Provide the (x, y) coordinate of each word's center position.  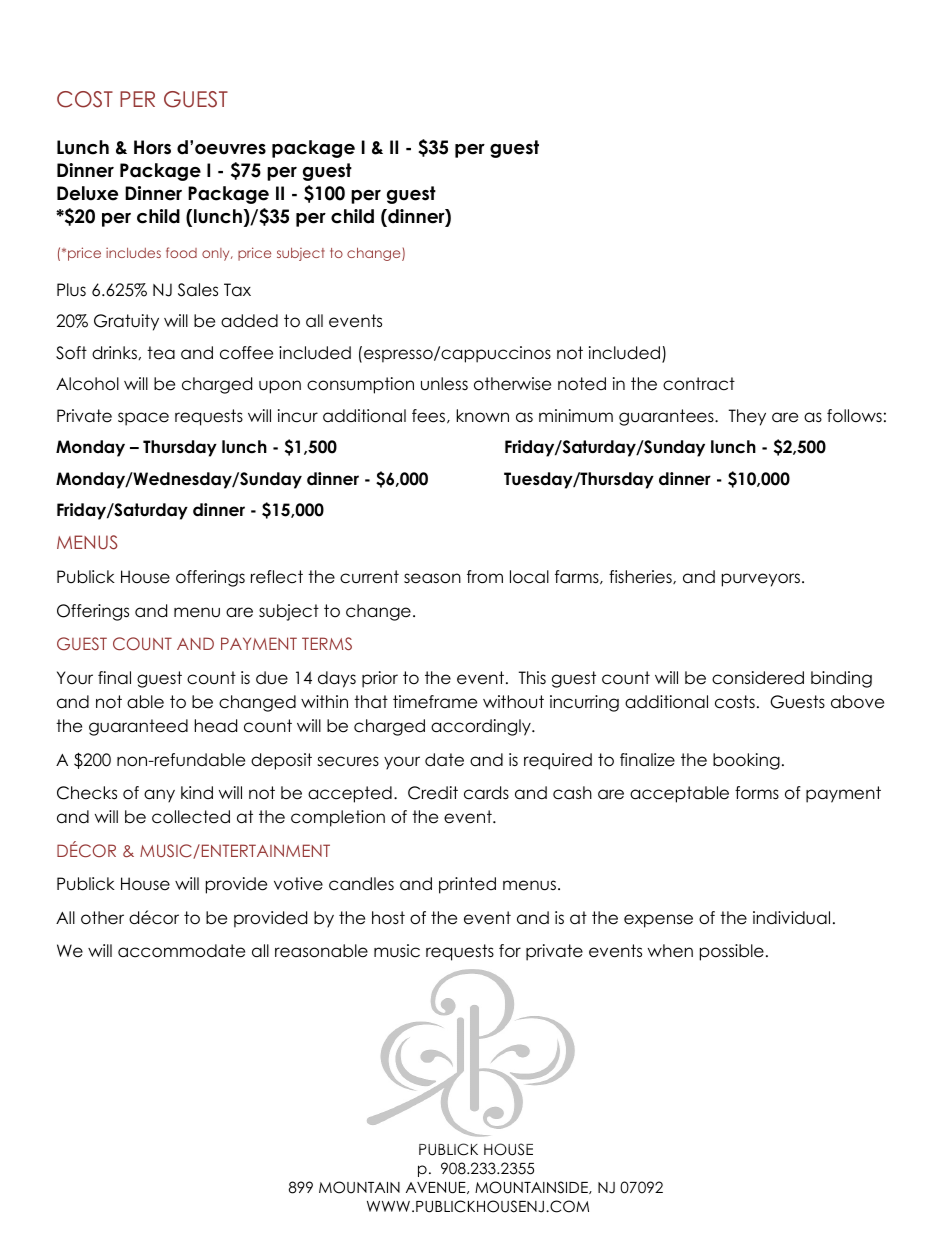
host (388, 918)
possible (732, 952)
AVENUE (437, 1188)
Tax (237, 290)
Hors (152, 147)
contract (699, 384)
